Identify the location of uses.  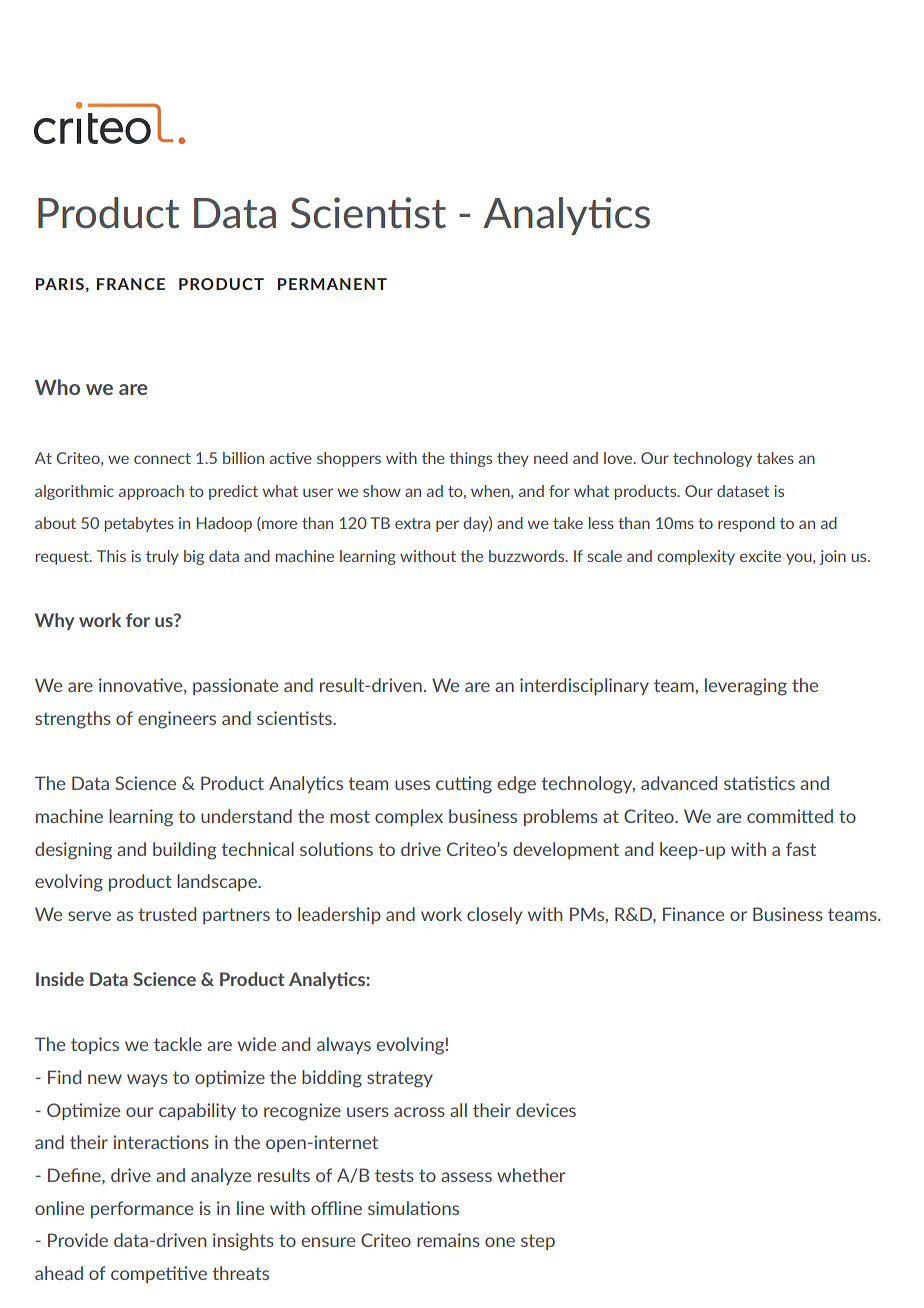
(412, 785).
